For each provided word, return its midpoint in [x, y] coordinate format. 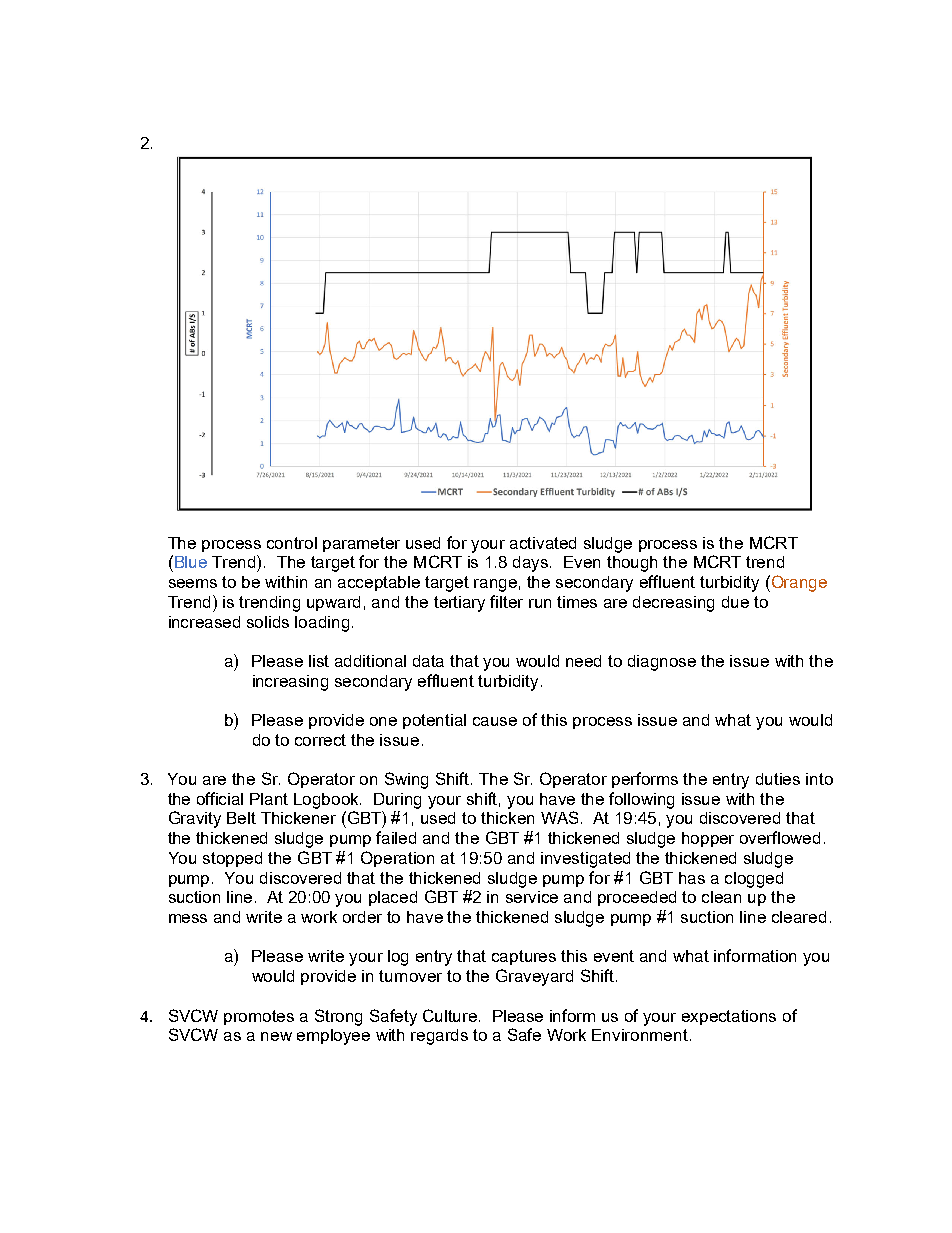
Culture [451, 1015]
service [532, 897]
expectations [729, 1017]
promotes [259, 1017]
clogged [754, 880]
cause [495, 721]
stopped [232, 859]
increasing [290, 683]
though [632, 564]
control [292, 543]
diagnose [662, 663]
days [532, 564]
